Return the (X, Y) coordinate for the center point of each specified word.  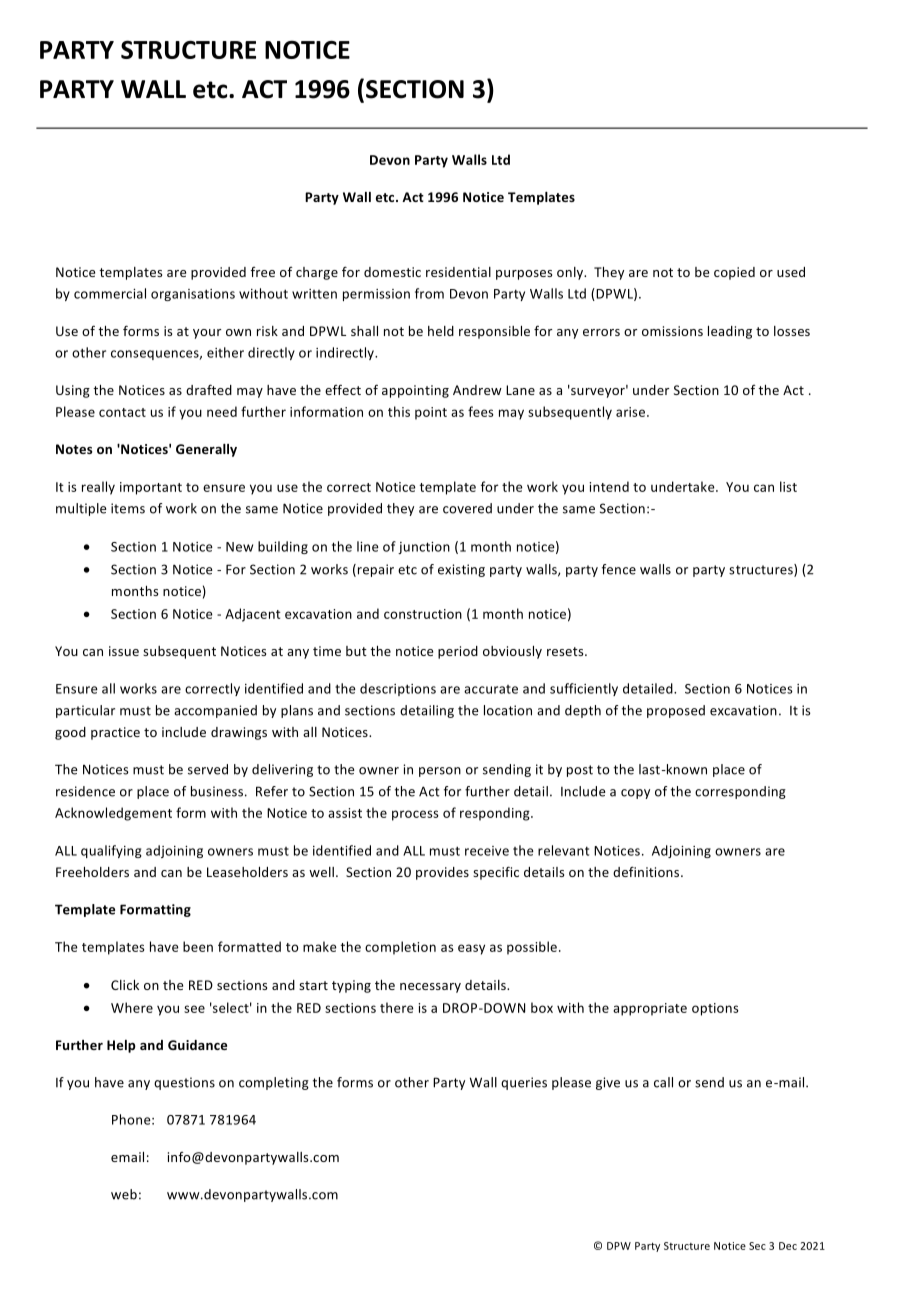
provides (442, 873)
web (124, 1194)
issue (124, 651)
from (429, 293)
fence (619, 569)
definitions (647, 871)
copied (734, 273)
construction (423, 614)
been (198, 946)
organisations (193, 295)
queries (524, 1083)
